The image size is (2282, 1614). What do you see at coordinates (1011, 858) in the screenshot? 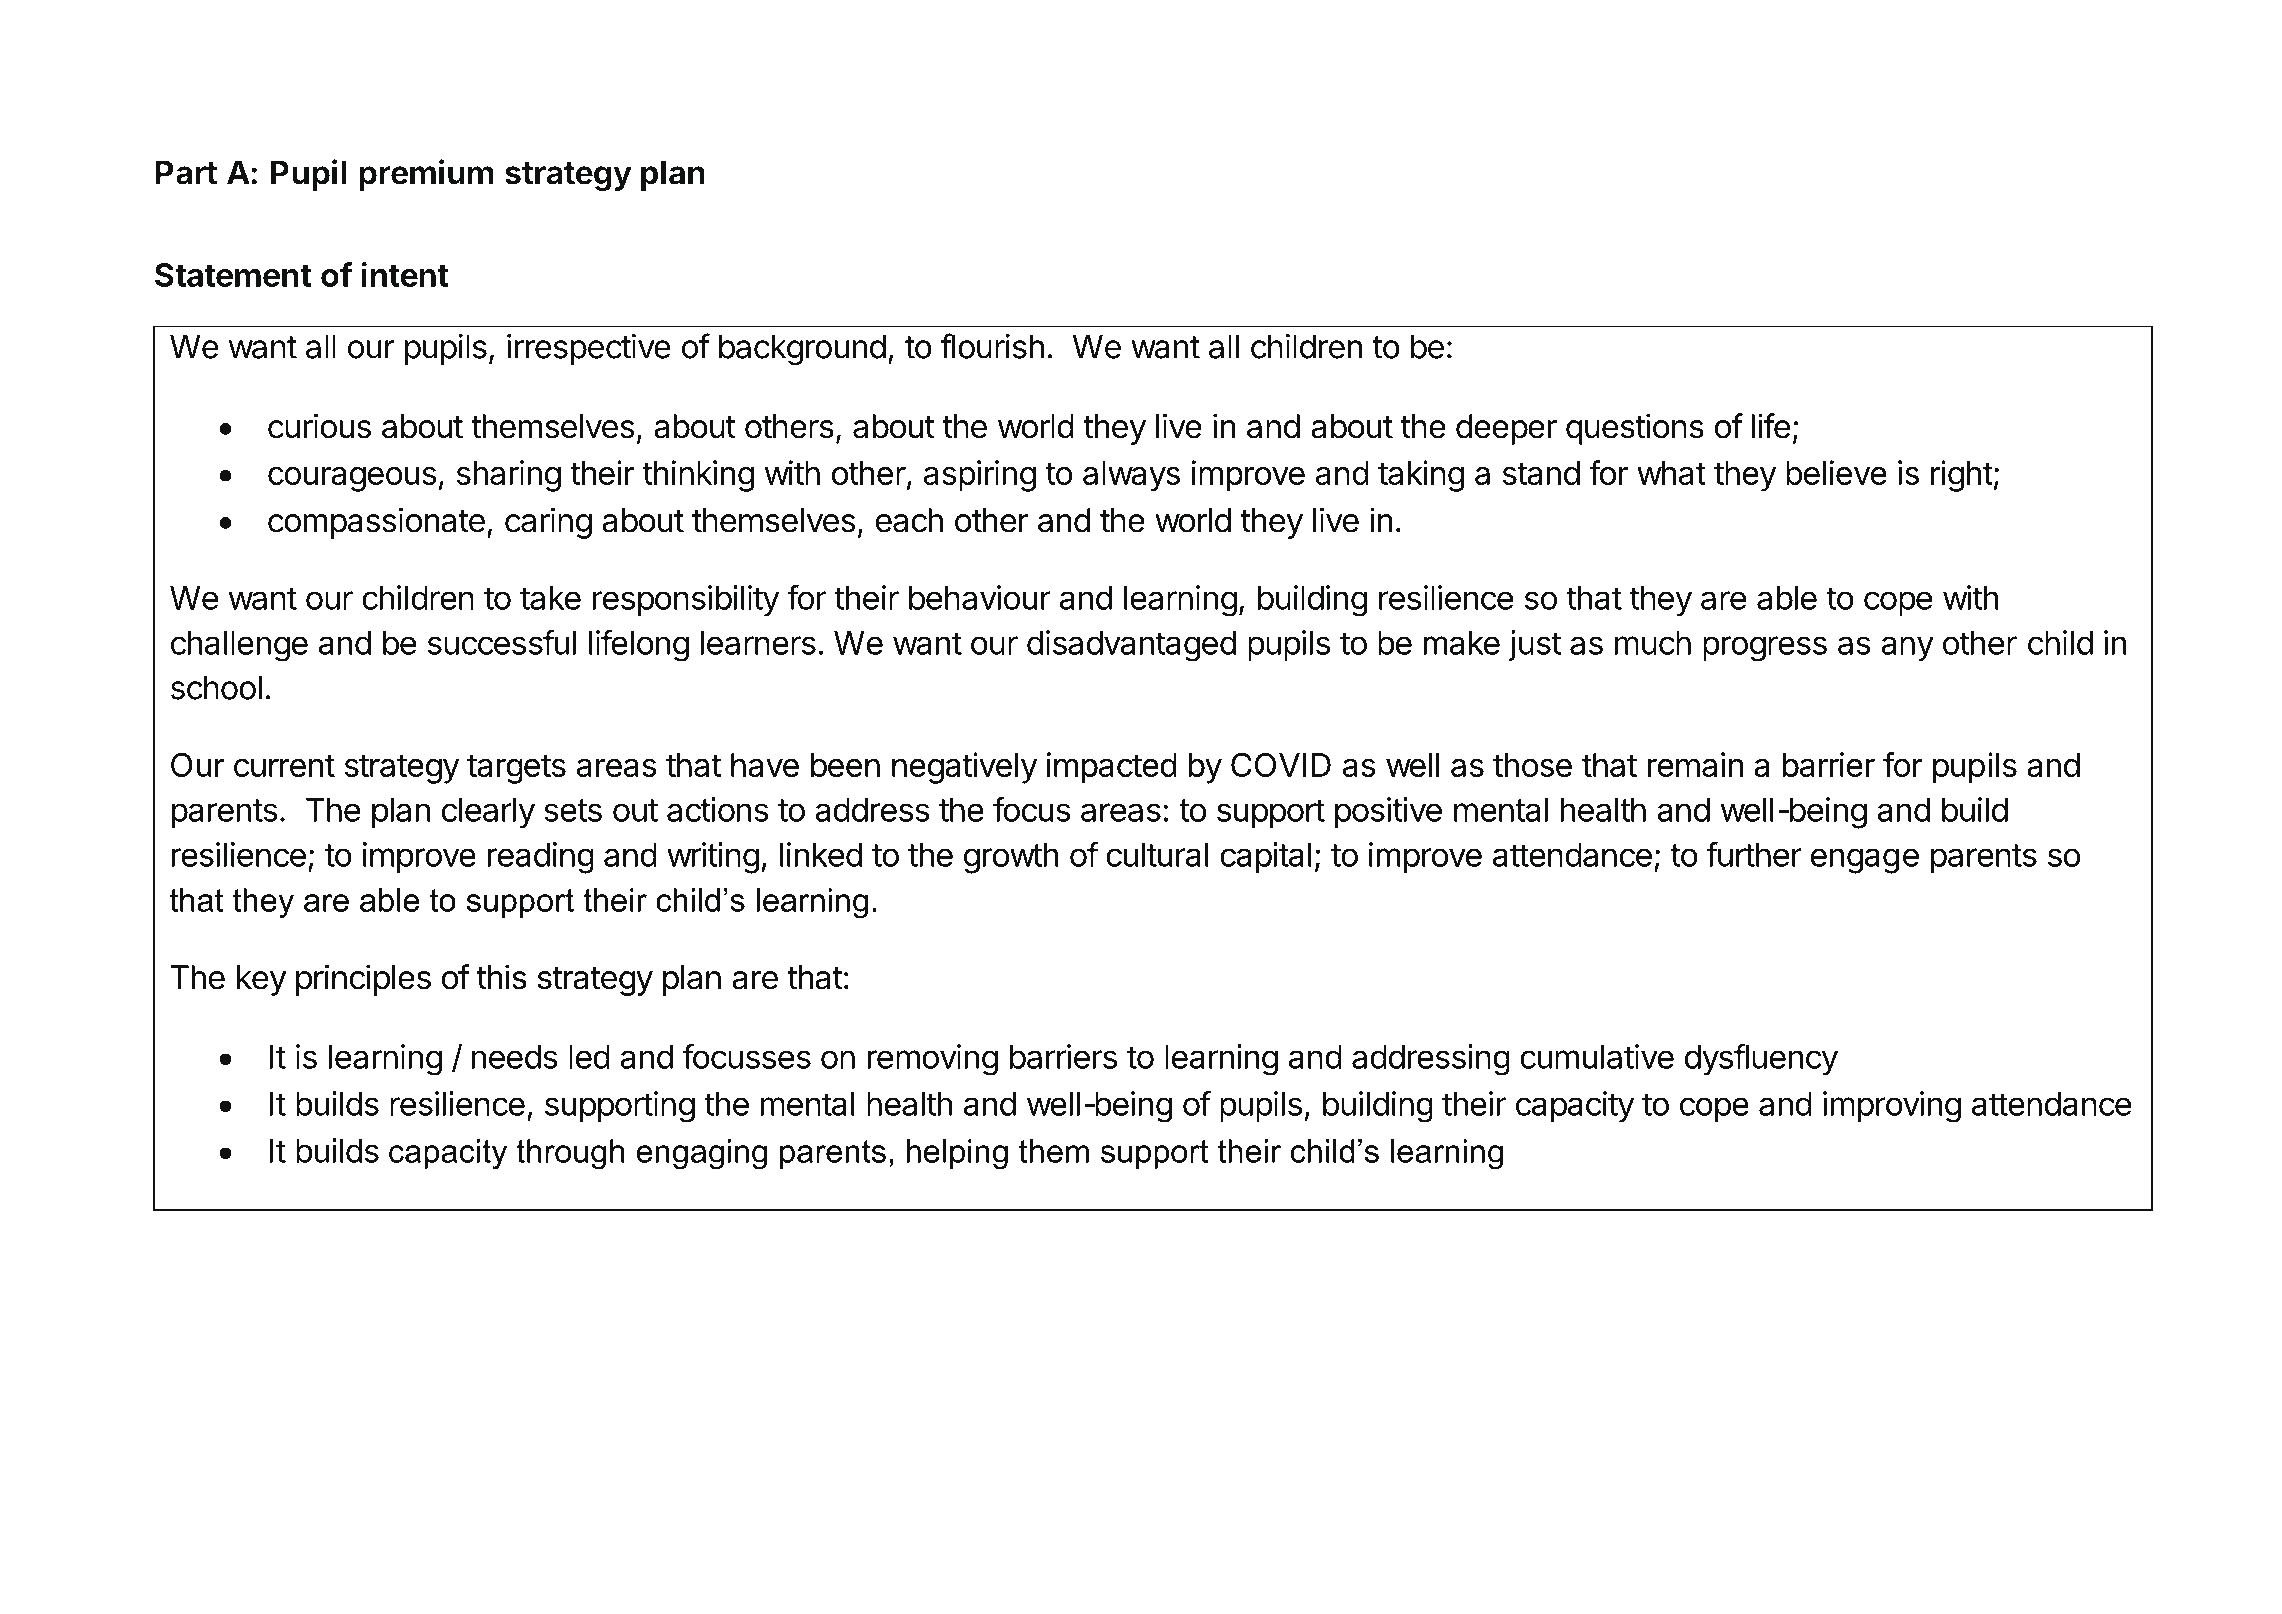
I see `growth` at bounding box center [1011, 858].
